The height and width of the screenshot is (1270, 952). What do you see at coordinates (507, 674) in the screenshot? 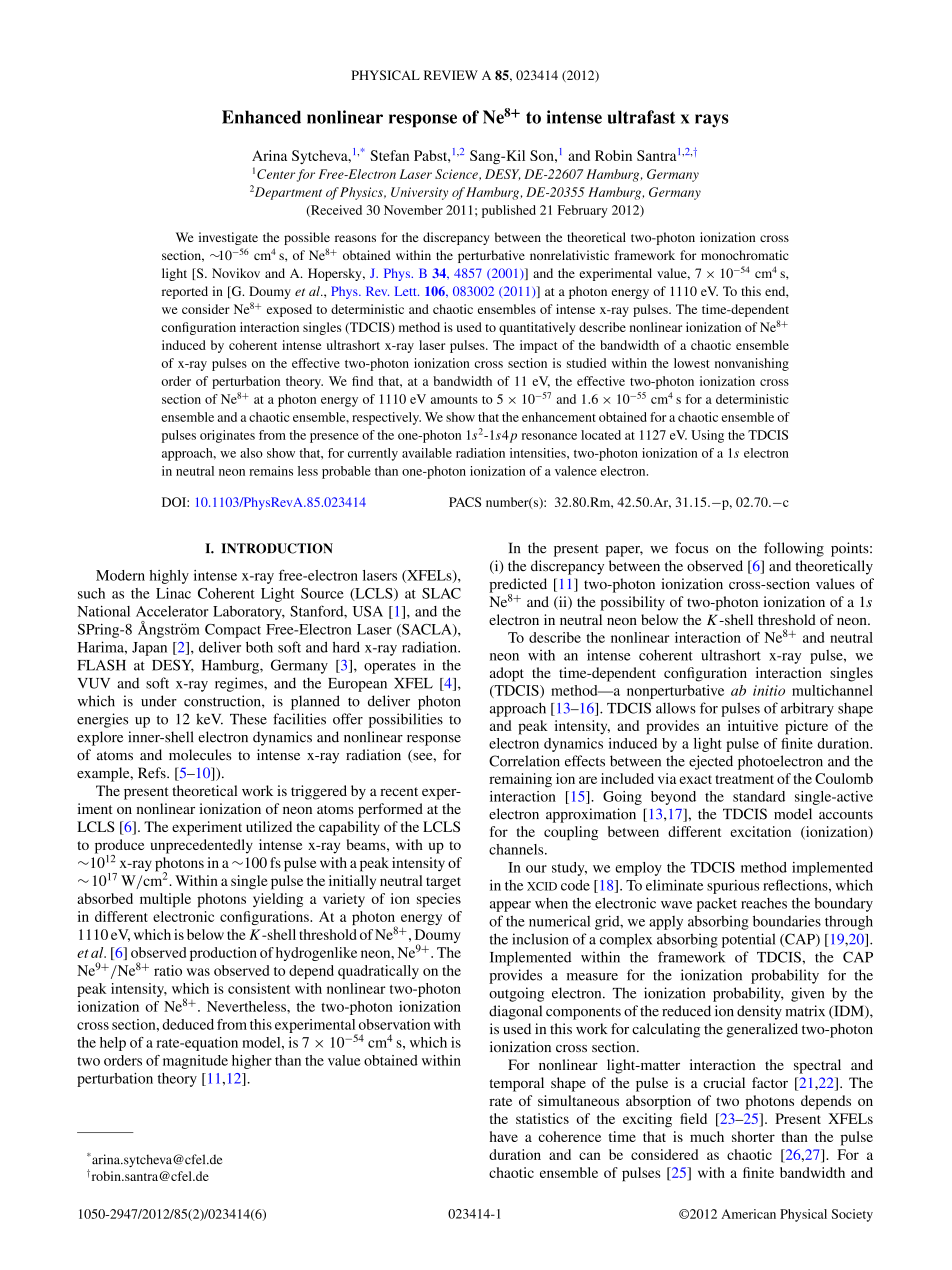
I see `adopt` at bounding box center [507, 674].
